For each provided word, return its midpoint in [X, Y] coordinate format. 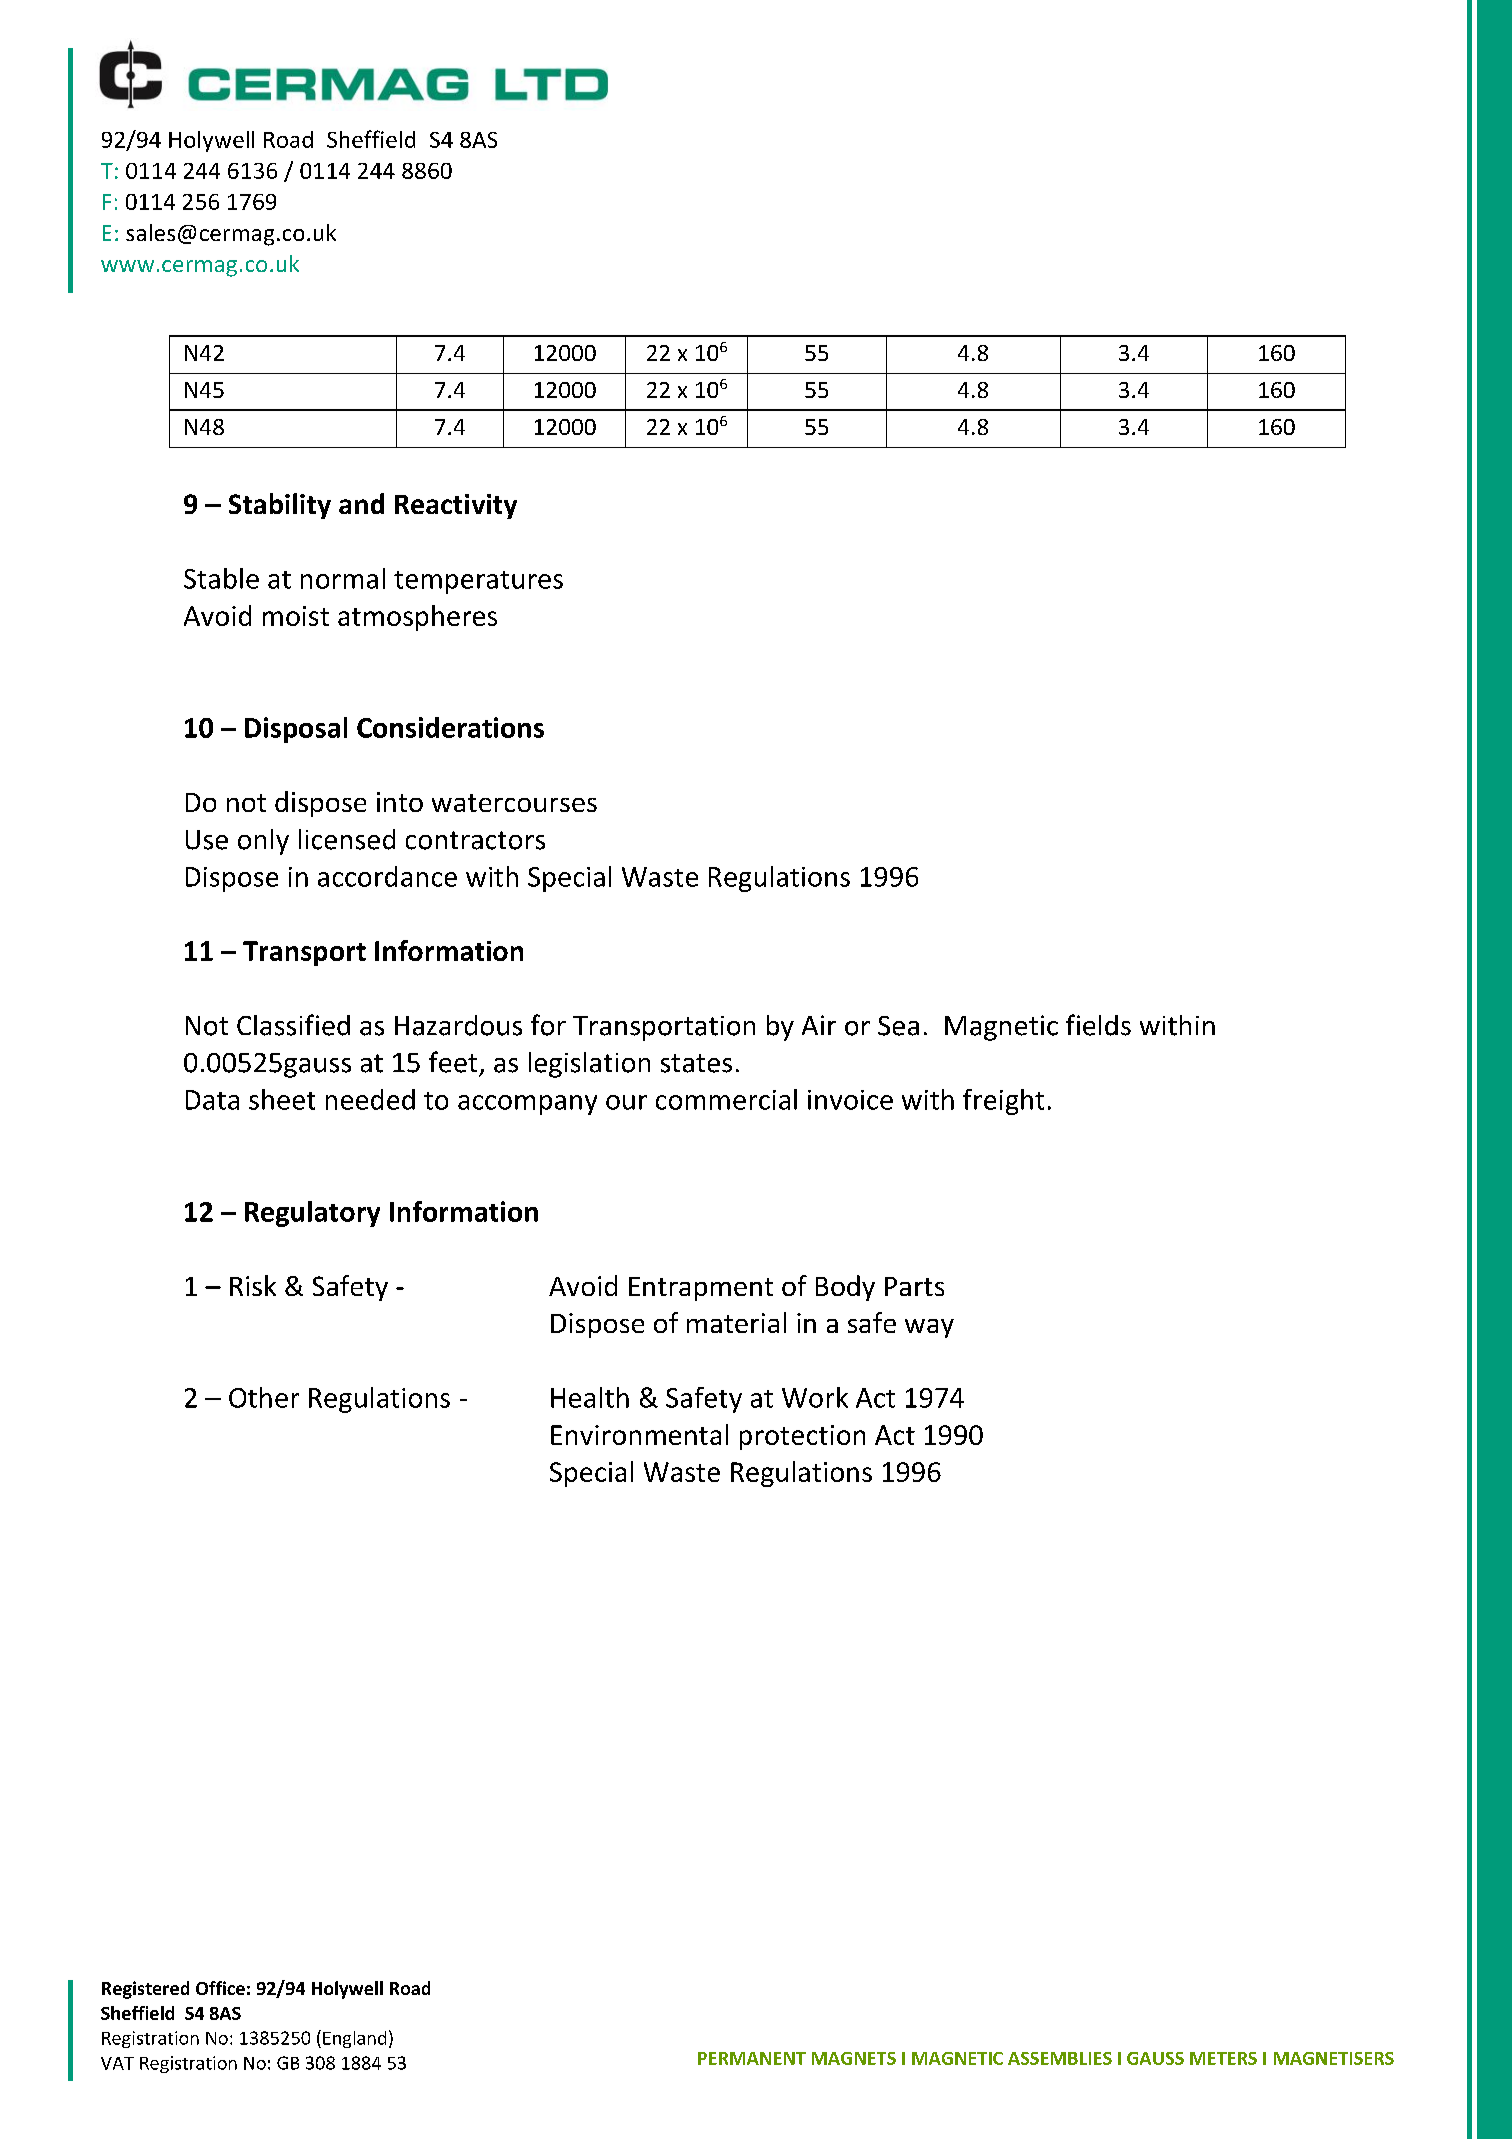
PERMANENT [752, 2058]
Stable [221, 578]
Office [220, 1988]
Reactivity [456, 506]
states [696, 1063]
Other [264, 1397]
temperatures [478, 582]
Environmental [639, 1434]
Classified [293, 1025]
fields [1098, 1025]
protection [802, 1437]
